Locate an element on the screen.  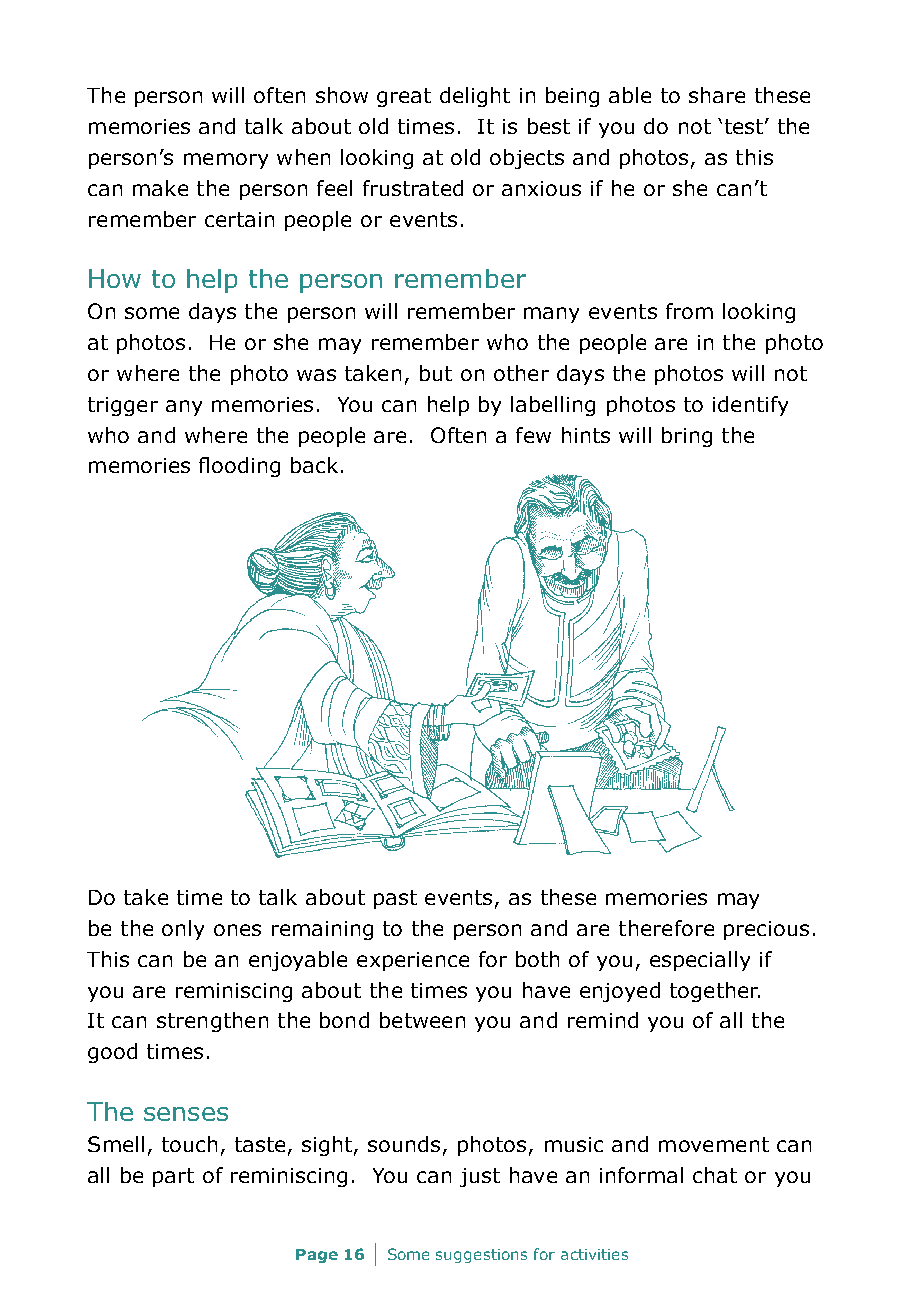
memory is located at coordinates (226, 161).
